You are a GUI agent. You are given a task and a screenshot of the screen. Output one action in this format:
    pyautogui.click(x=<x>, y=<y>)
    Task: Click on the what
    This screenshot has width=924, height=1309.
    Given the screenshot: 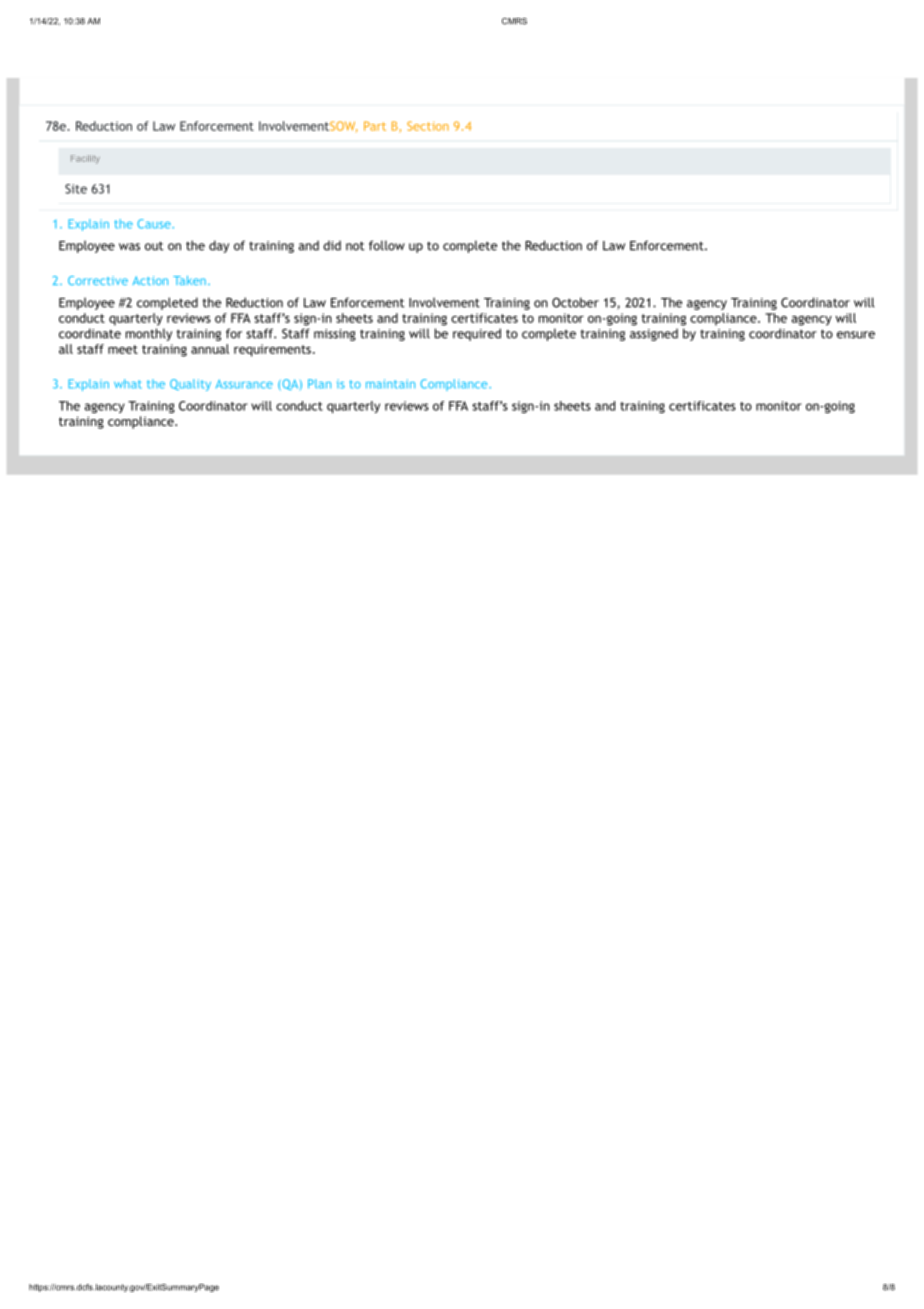 What is the action you would take?
    pyautogui.click(x=128, y=384)
